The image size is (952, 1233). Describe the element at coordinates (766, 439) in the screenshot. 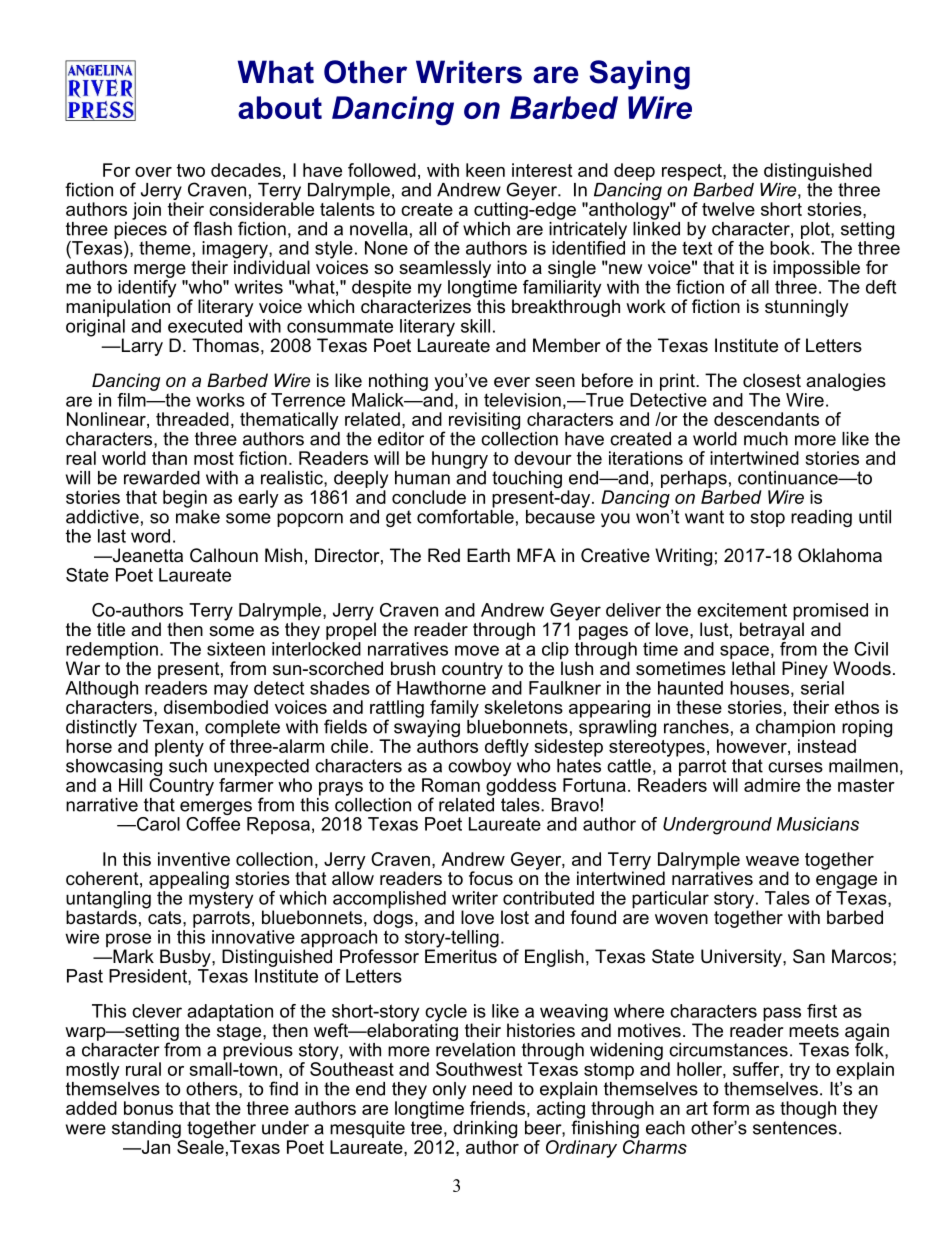

I see `much` at that location.
